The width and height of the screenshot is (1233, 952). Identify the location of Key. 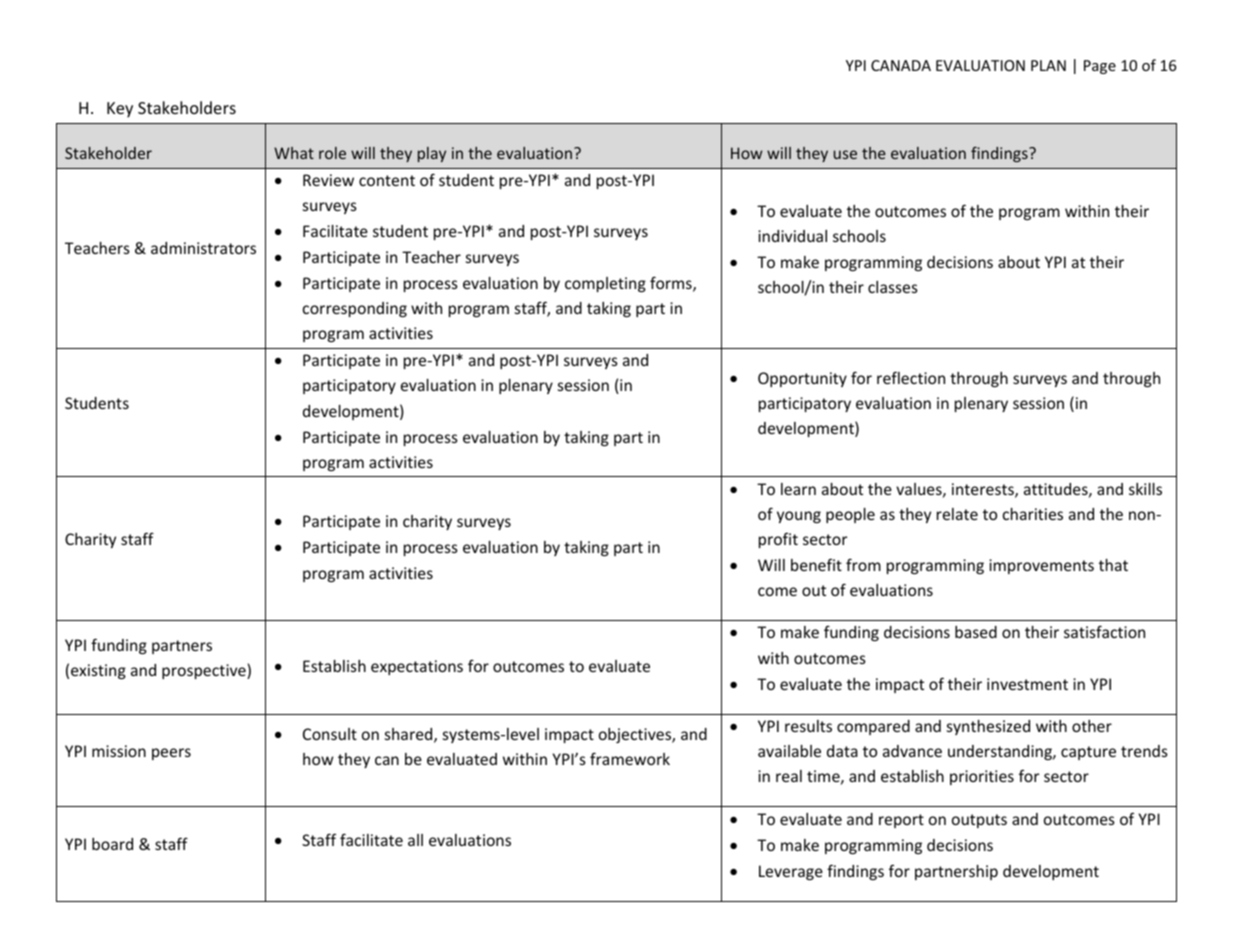
(120, 110).
